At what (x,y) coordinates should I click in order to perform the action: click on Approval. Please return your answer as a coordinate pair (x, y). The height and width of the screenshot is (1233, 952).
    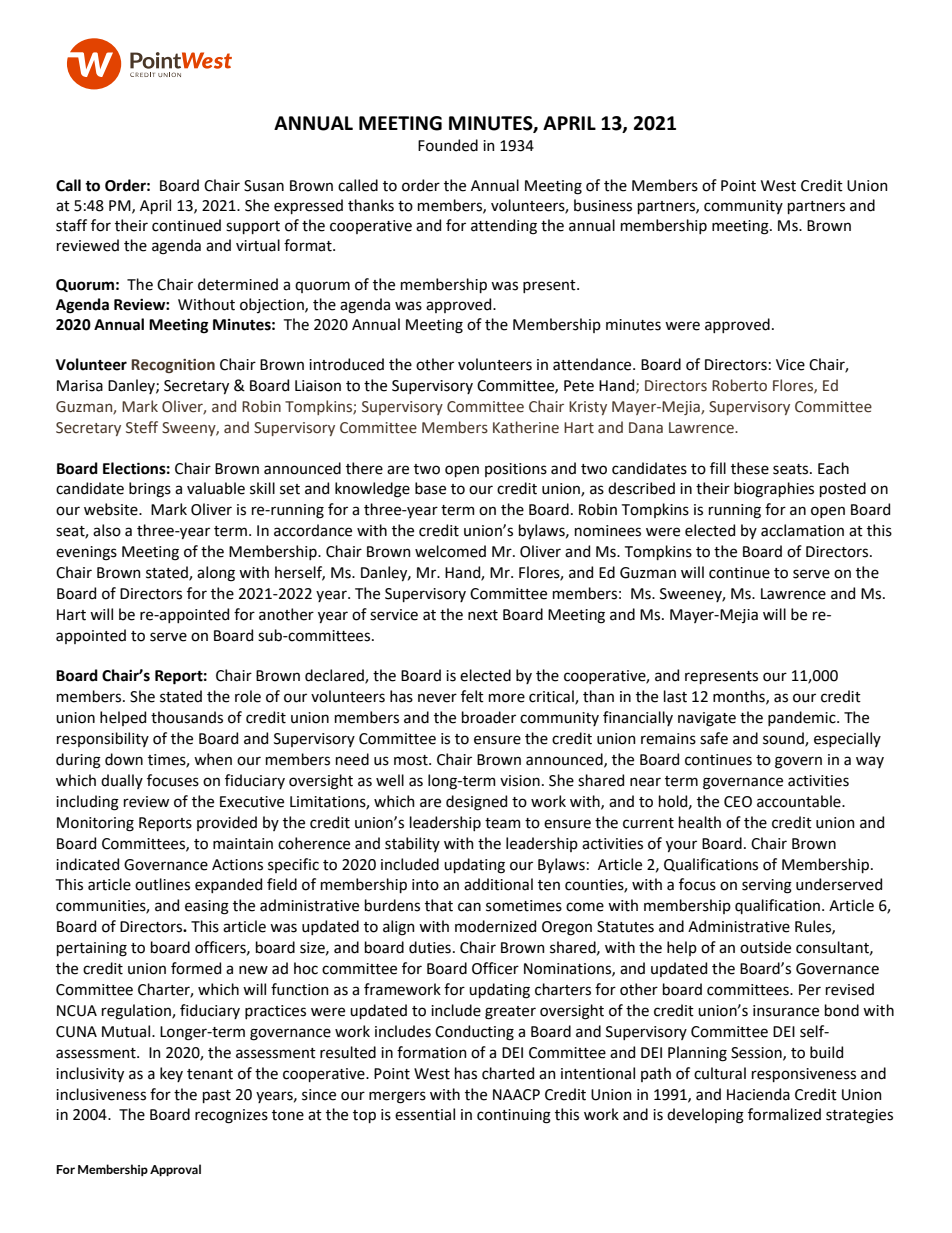
    Looking at the image, I should click on (175, 1170).
